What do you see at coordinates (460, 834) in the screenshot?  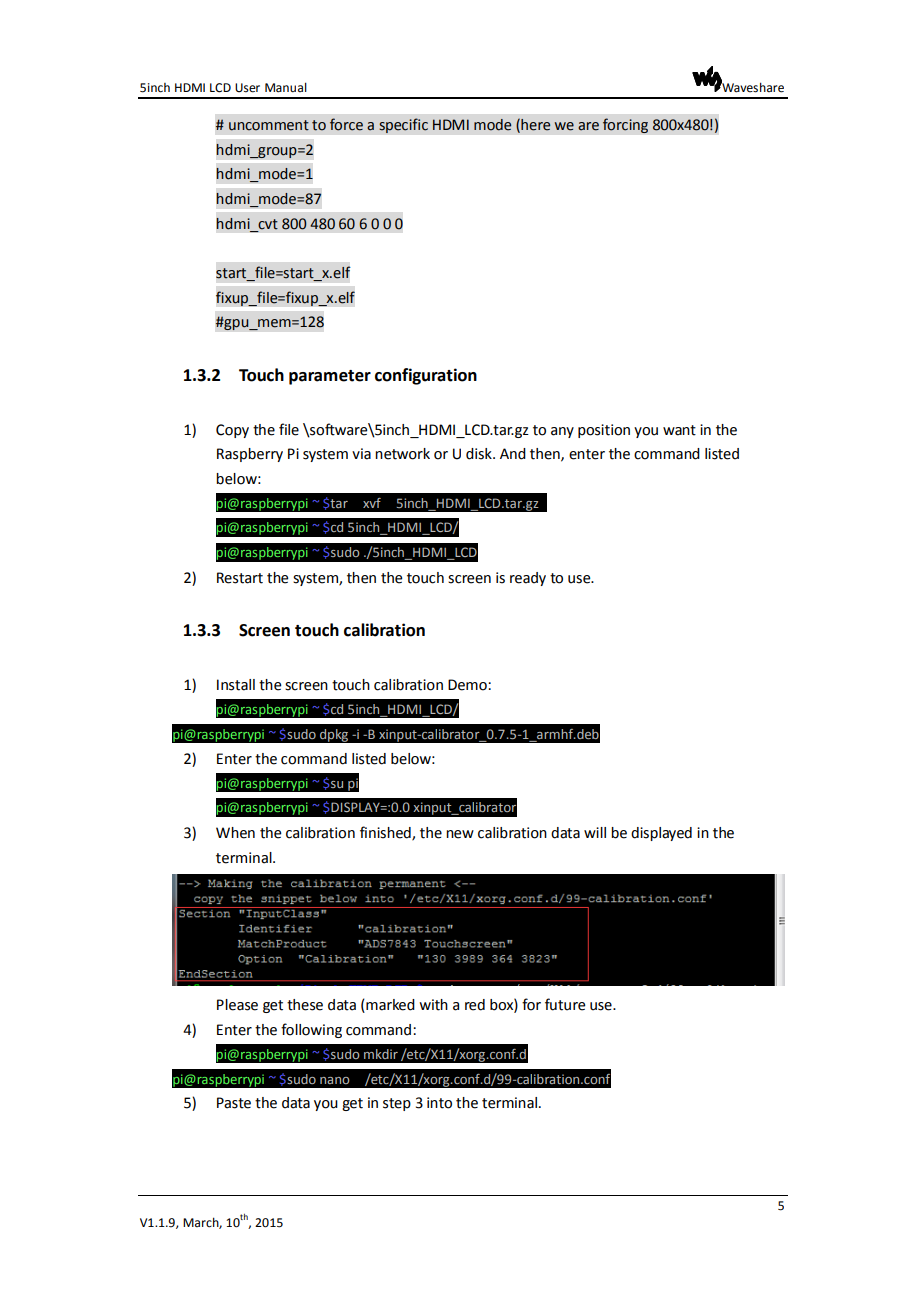 I see `new` at bounding box center [460, 834].
